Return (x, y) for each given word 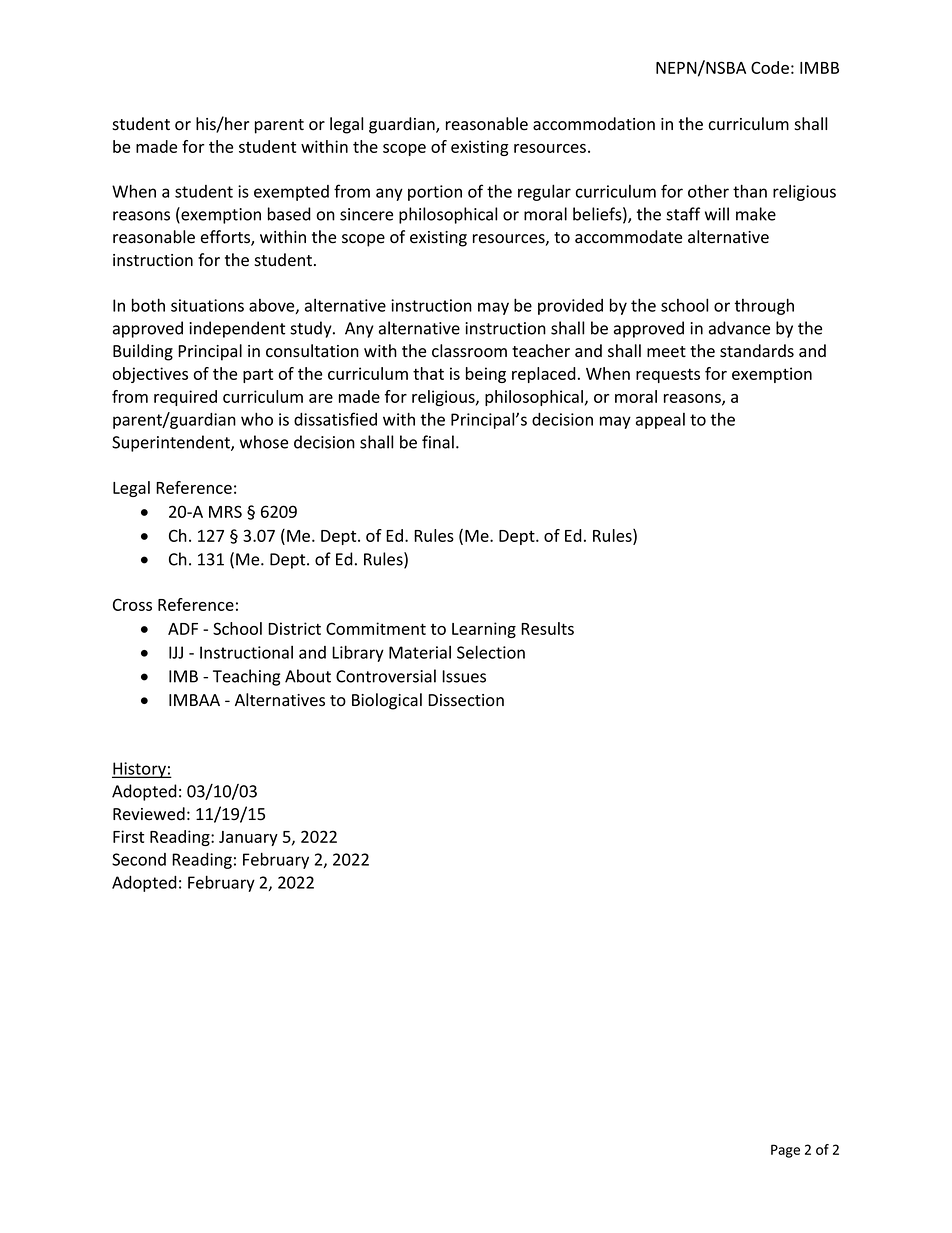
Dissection (466, 700)
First (128, 836)
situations (207, 305)
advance (739, 328)
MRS (225, 511)
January (248, 838)
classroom (469, 351)
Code (770, 67)
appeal (660, 421)
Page (785, 1151)
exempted (291, 193)
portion (435, 193)
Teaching (246, 677)
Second (139, 859)
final (438, 442)
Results (547, 628)
